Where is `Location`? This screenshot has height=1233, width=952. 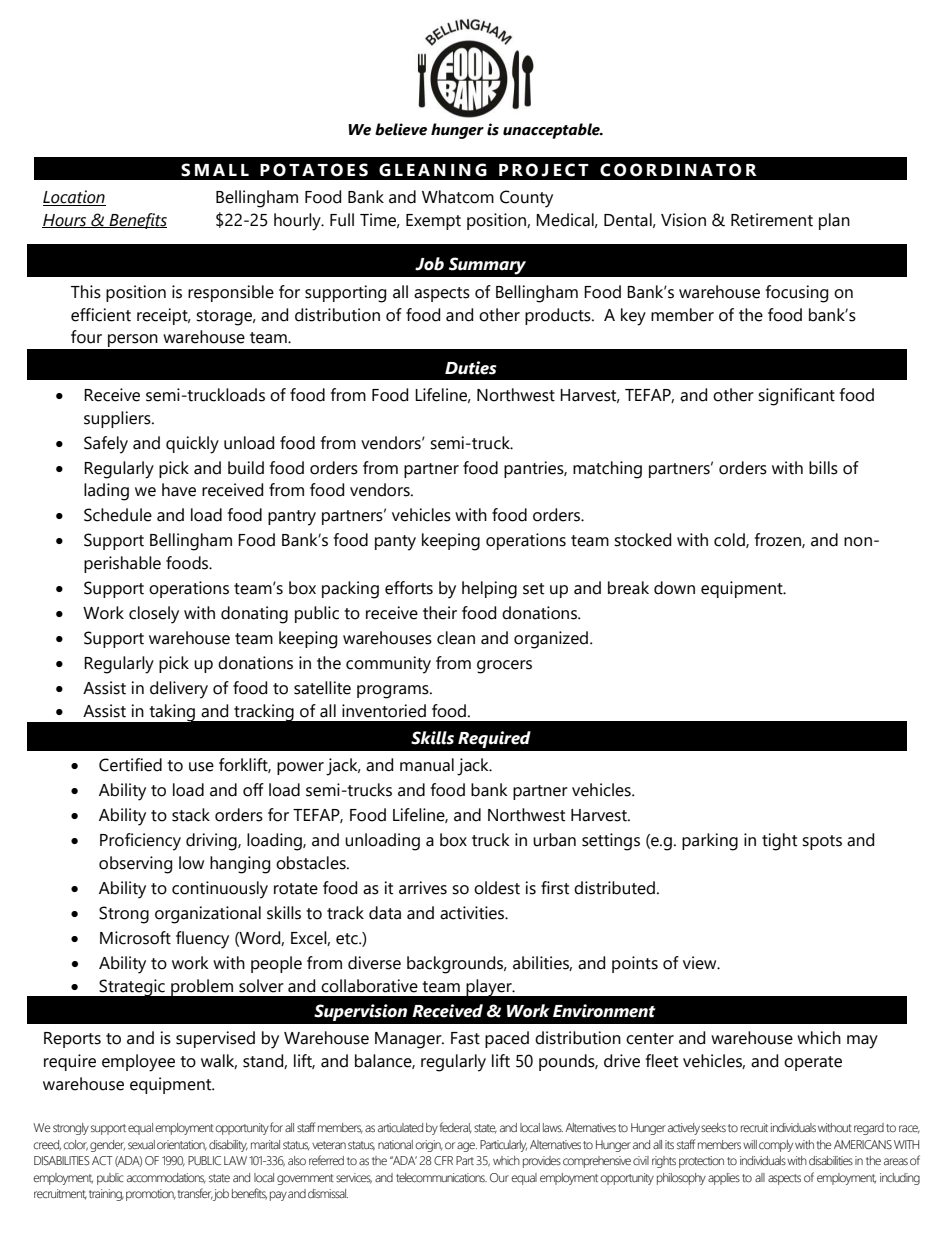 Location is located at coordinates (74, 198).
